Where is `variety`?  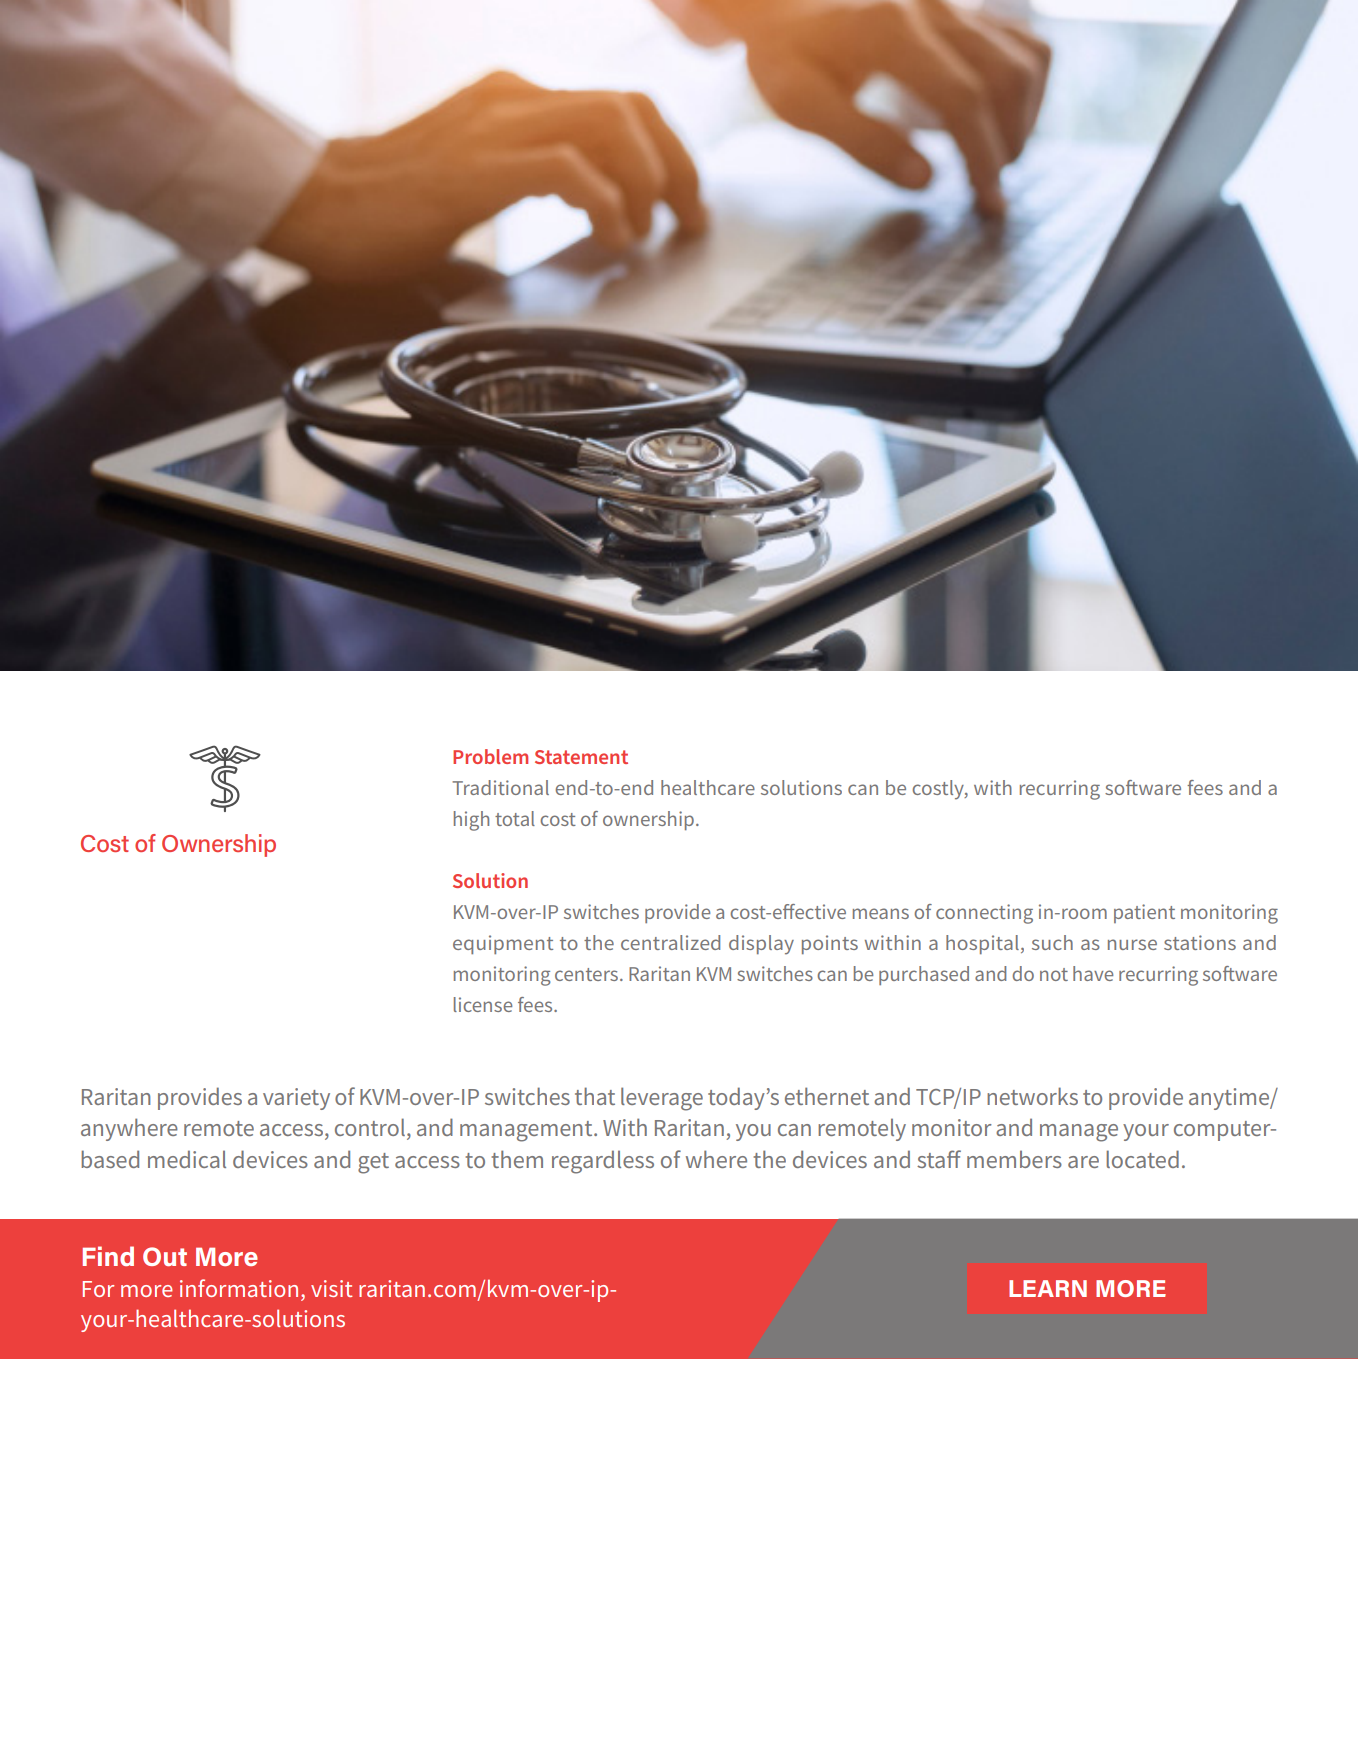 variety is located at coordinates (296, 1099).
